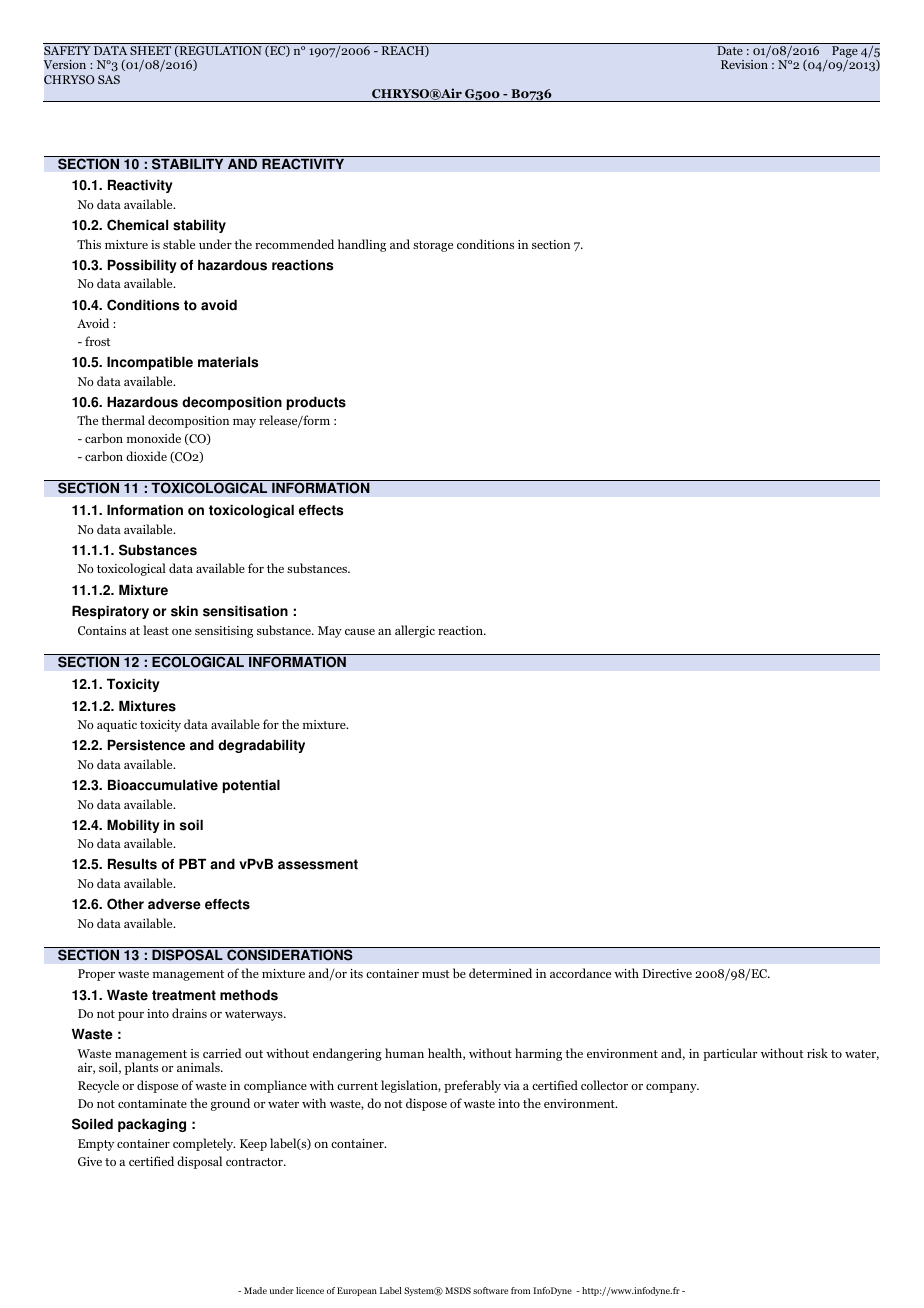 This screenshot has height=1308, width=924. I want to click on storage, so click(433, 246).
